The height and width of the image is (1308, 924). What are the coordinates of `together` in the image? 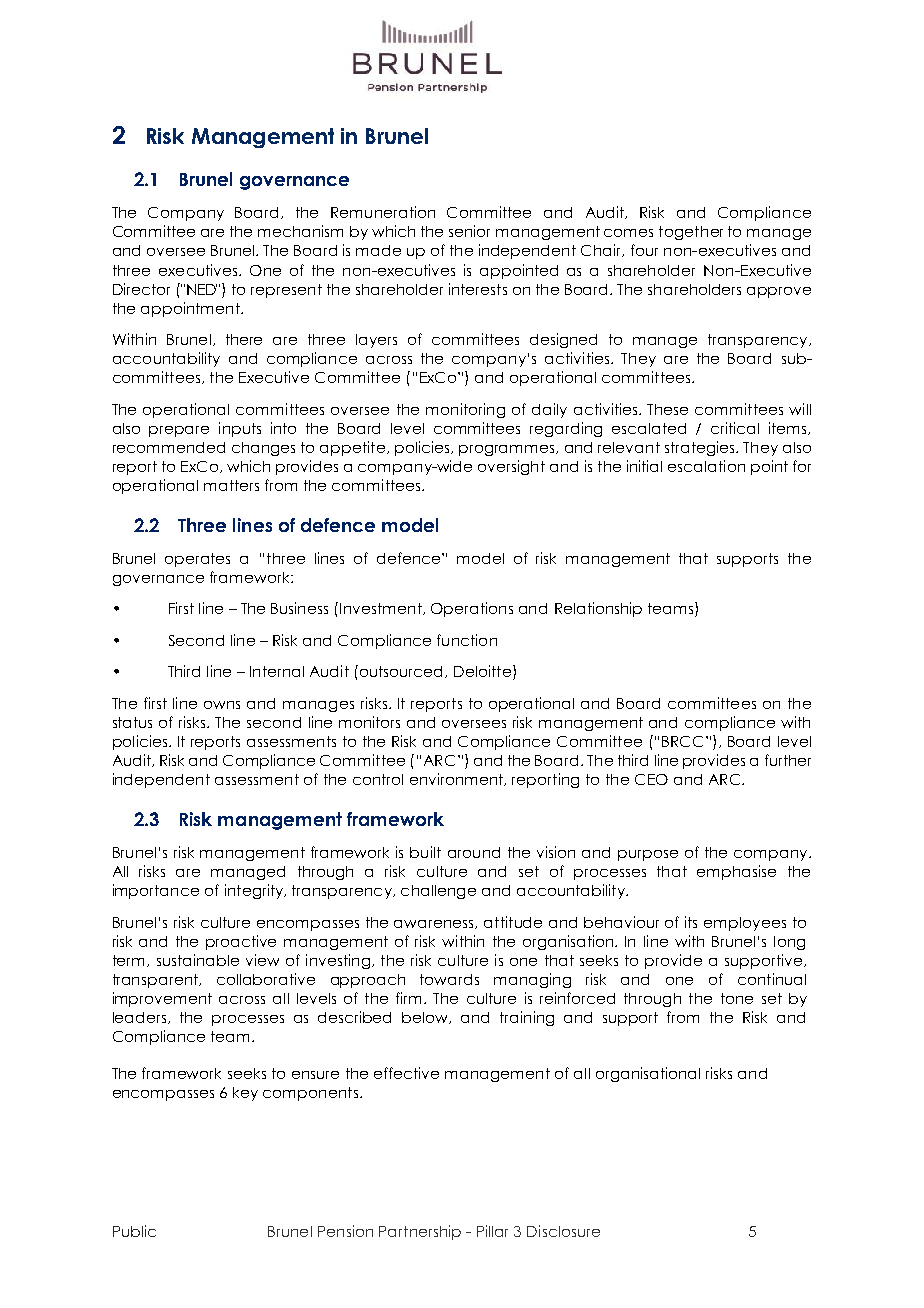 It's located at (691, 233).
